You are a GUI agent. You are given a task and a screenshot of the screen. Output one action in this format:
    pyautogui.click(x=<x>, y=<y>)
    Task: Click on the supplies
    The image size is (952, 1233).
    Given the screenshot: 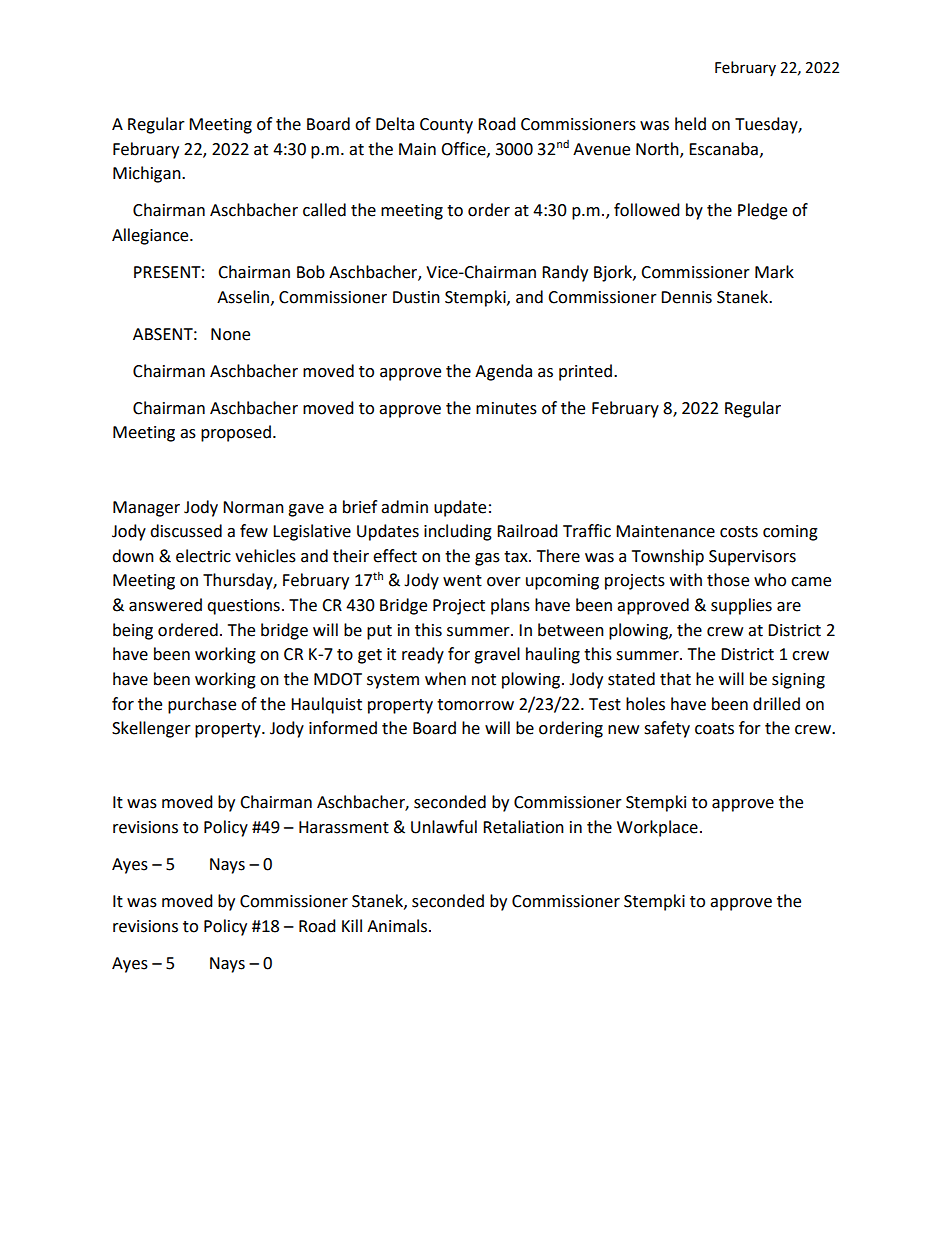 What is the action you would take?
    pyautogui.click(x=741, y=606)
